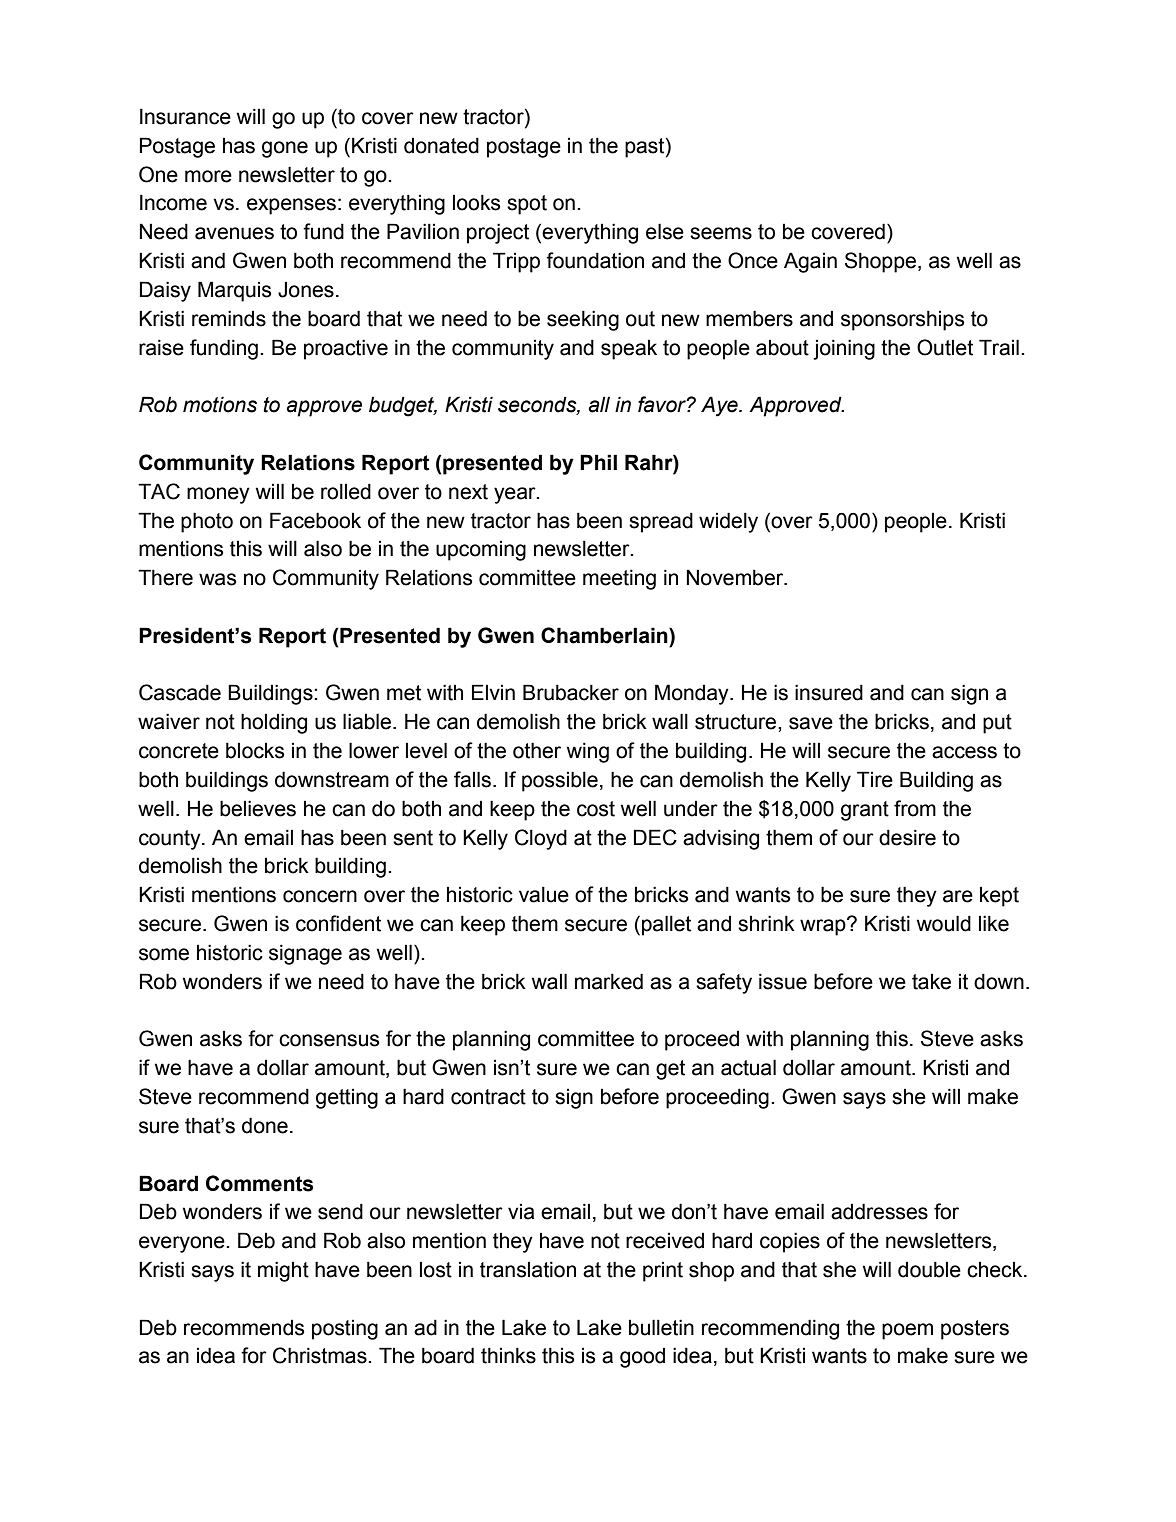 The width and height of the screenshot is (1176, 1522). I want to click on contract, so click(488, 1097).
